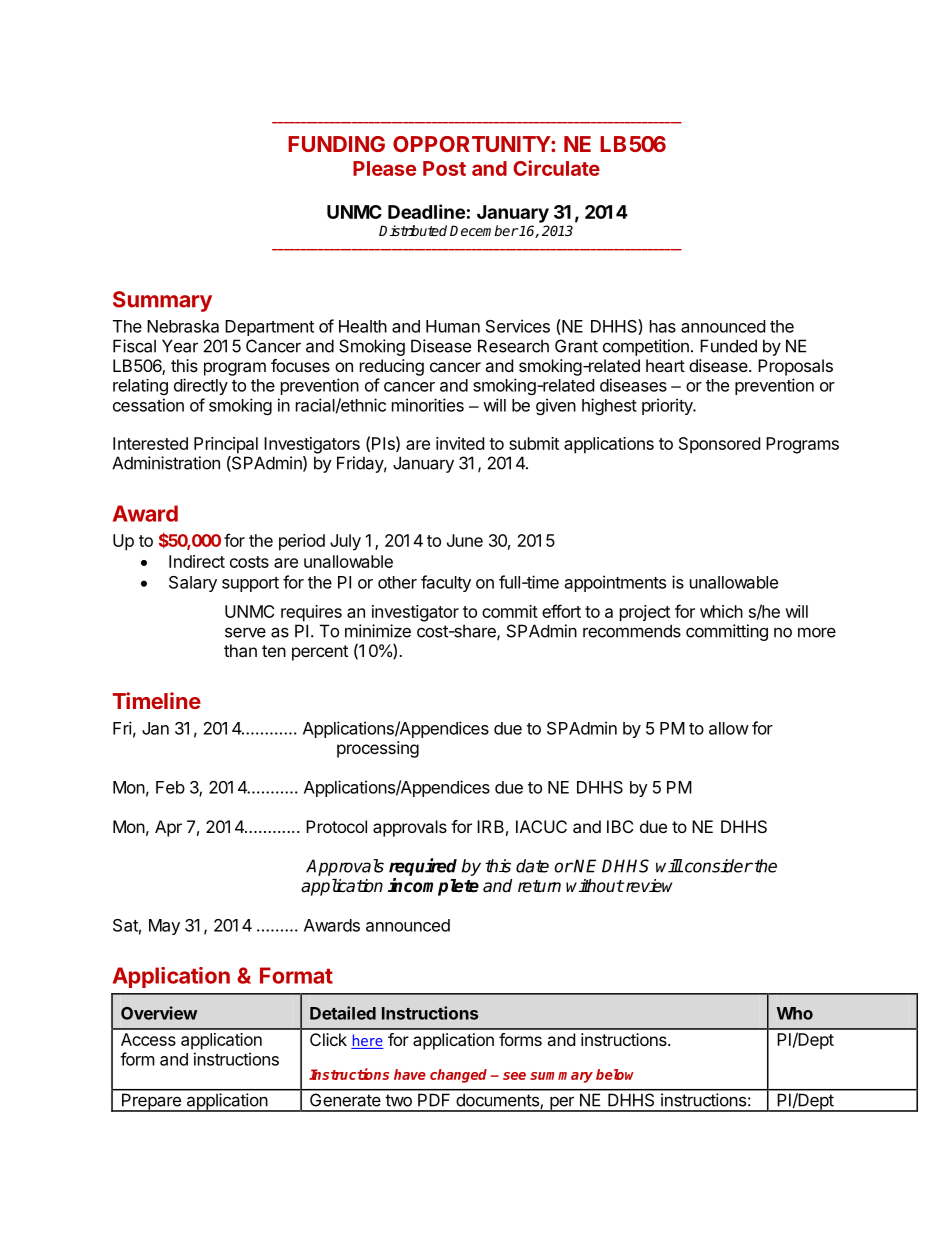  I want to click on IBC, so click(620, 826).
